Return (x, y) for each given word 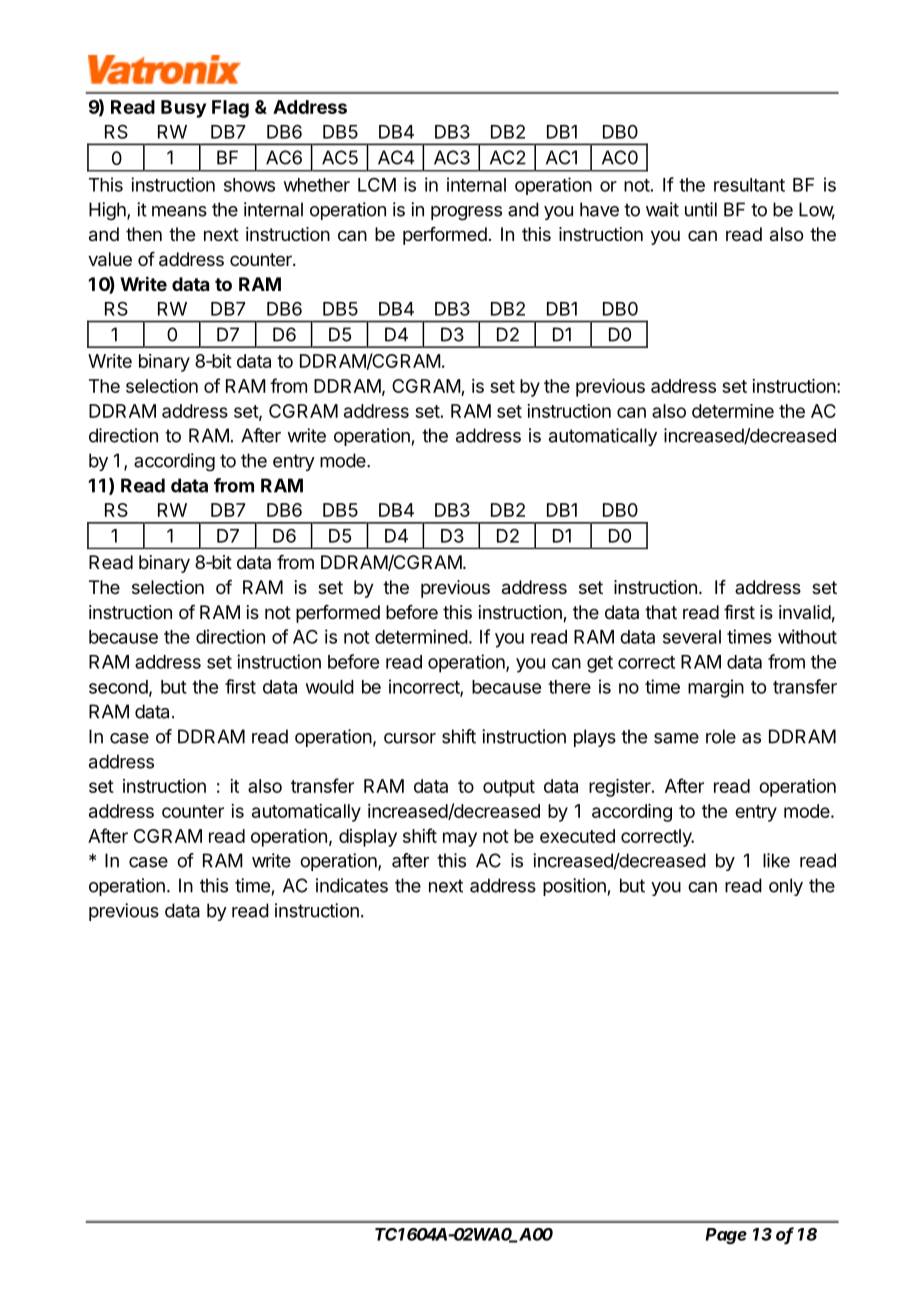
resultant (749, 185)
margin (716, 688)
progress (466, 213)
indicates (352, 885)
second (118, 687)
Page (726, 1236)
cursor (410, 738)
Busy (183, 109)
